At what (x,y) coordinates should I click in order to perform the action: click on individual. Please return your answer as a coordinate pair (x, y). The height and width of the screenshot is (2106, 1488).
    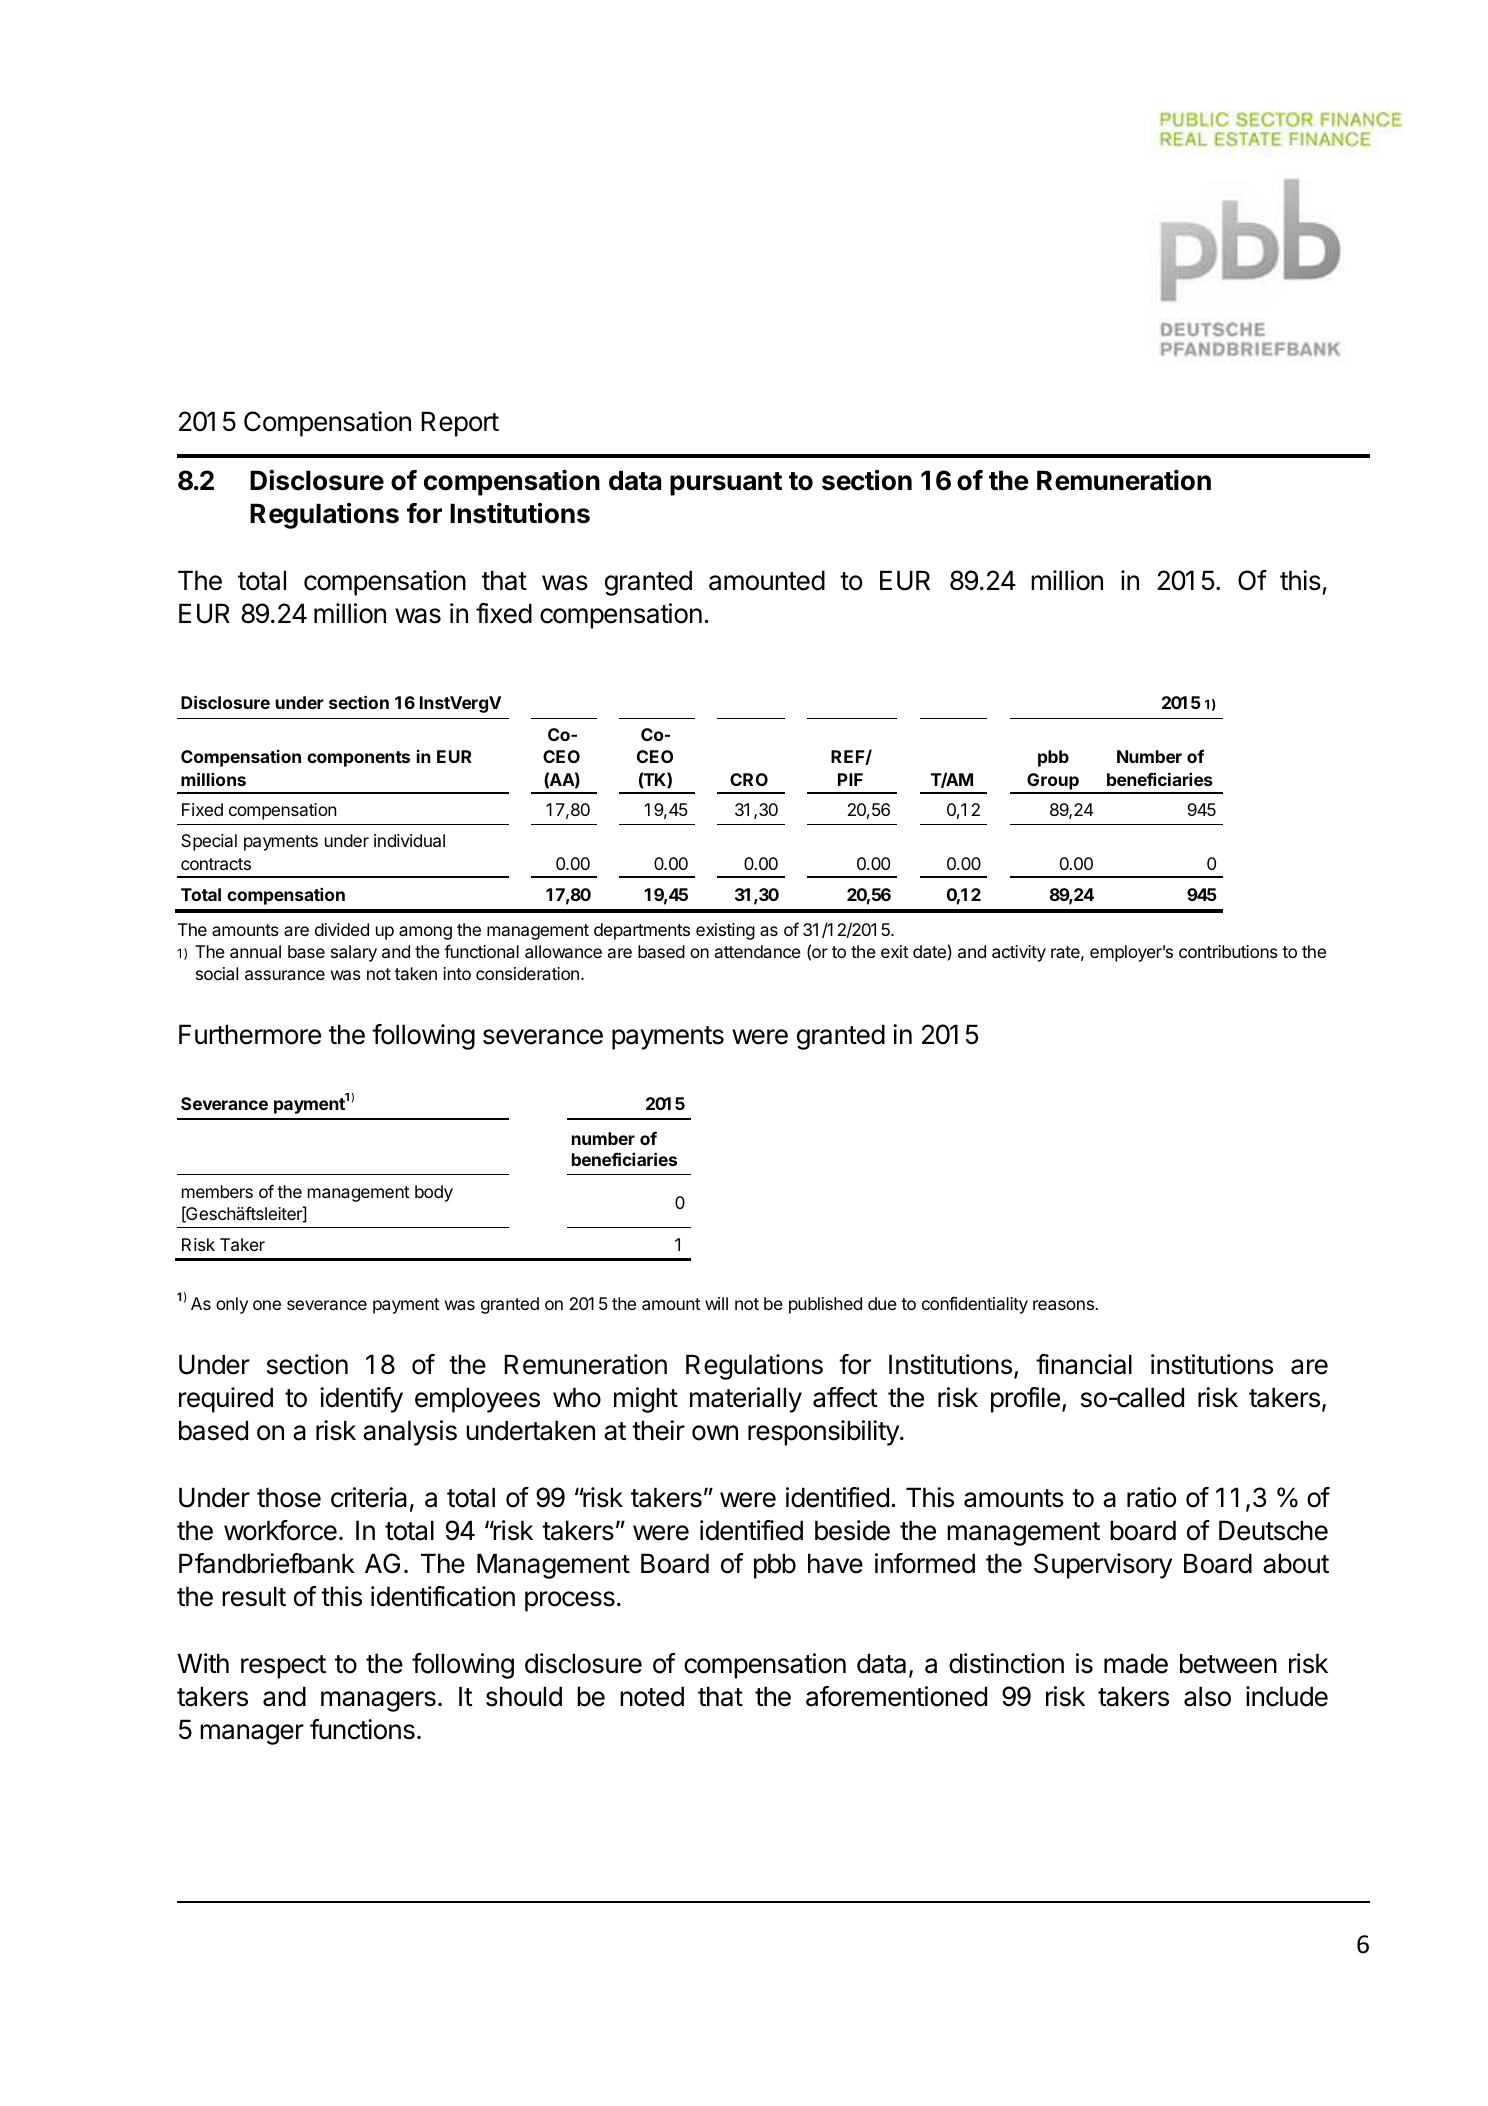
    Looking at the image, I should click on (409, 840).
